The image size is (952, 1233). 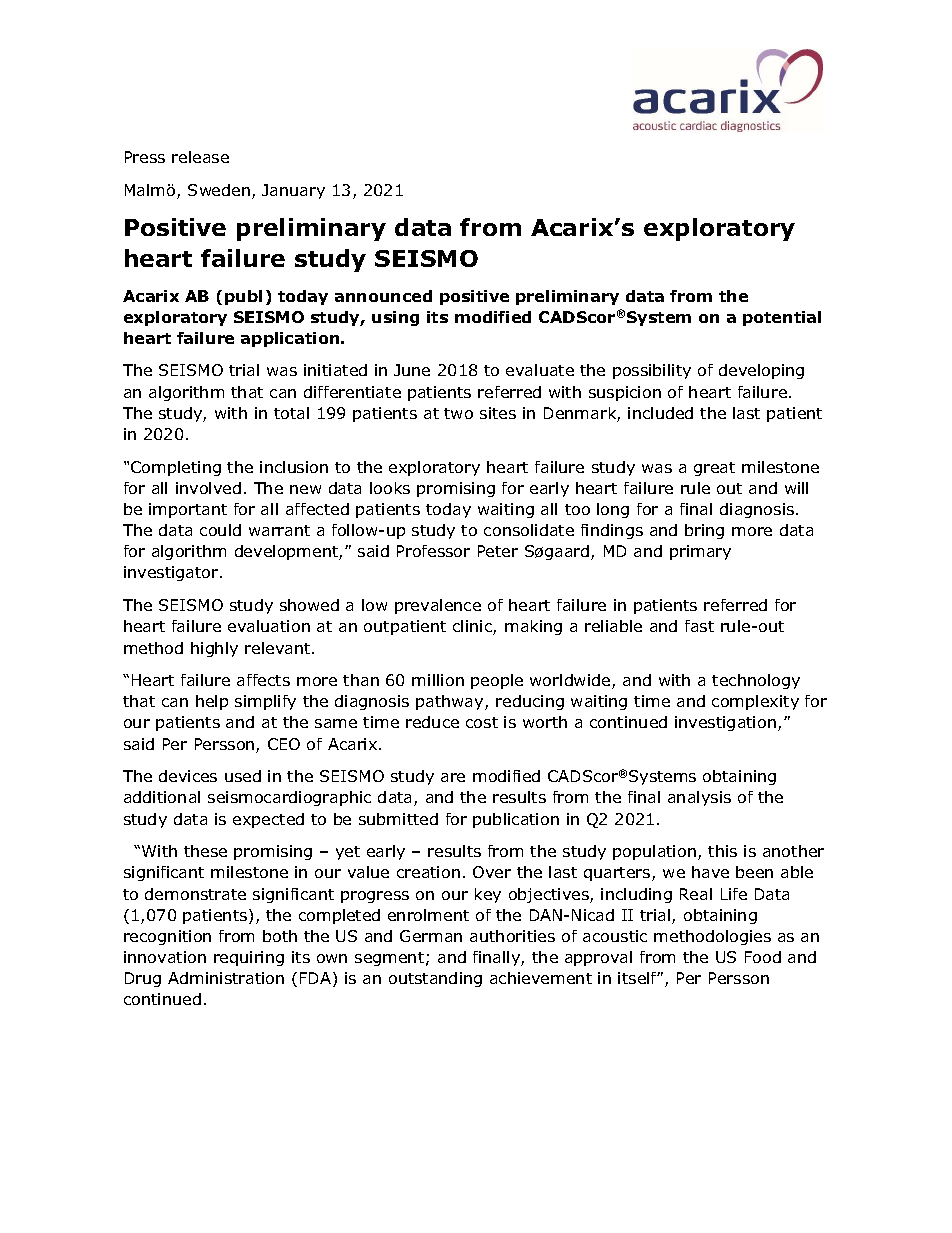 I want to click on developing, so click(x=761, y=371).
